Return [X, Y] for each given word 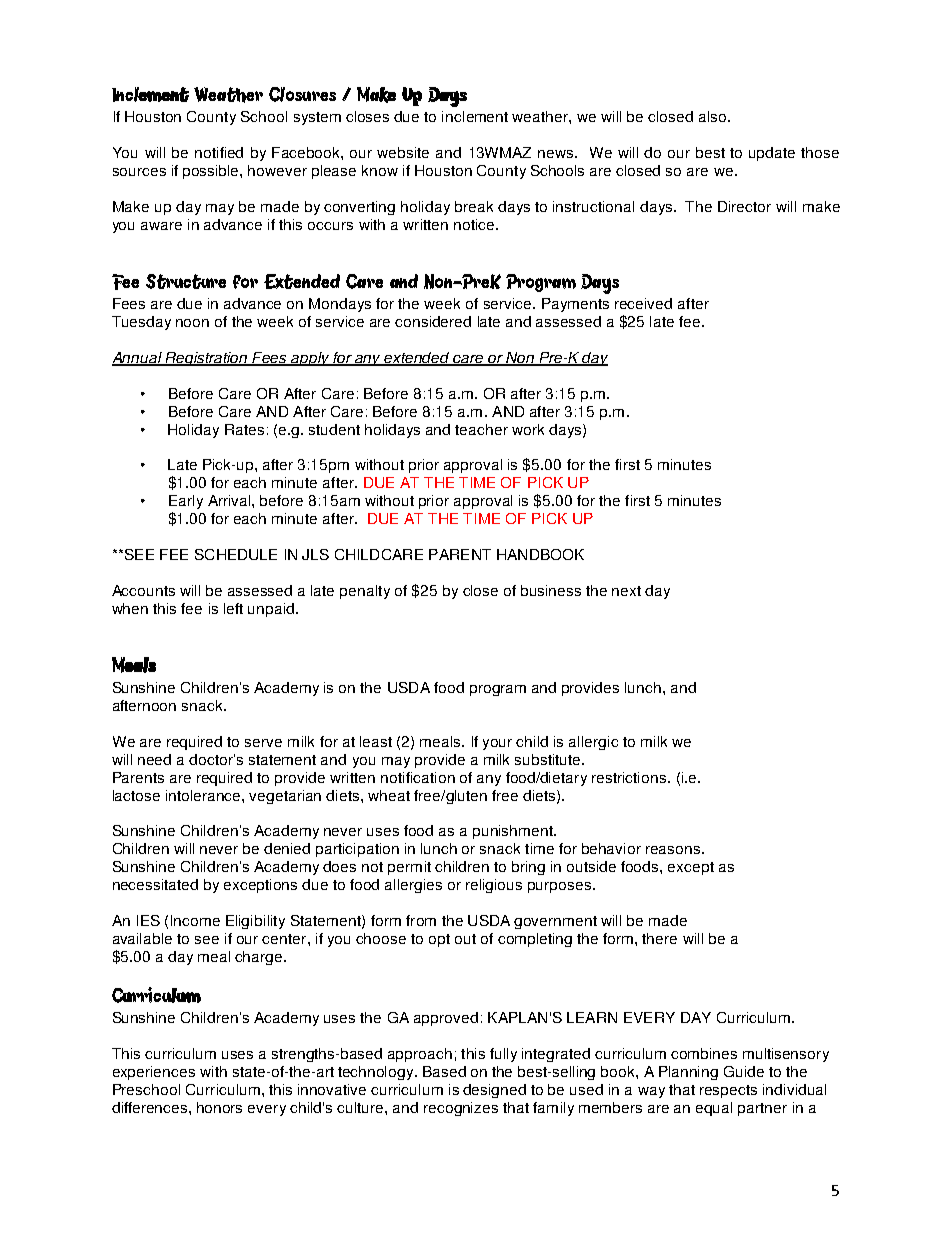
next [626, 591]
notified [219, 152]
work [528, 429]
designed [494, 1091]
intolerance [204, 795]
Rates [244, 429]
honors [219, 1107]
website [403, 152]
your [497, 744]
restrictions [630, 777]
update [772, 154]
